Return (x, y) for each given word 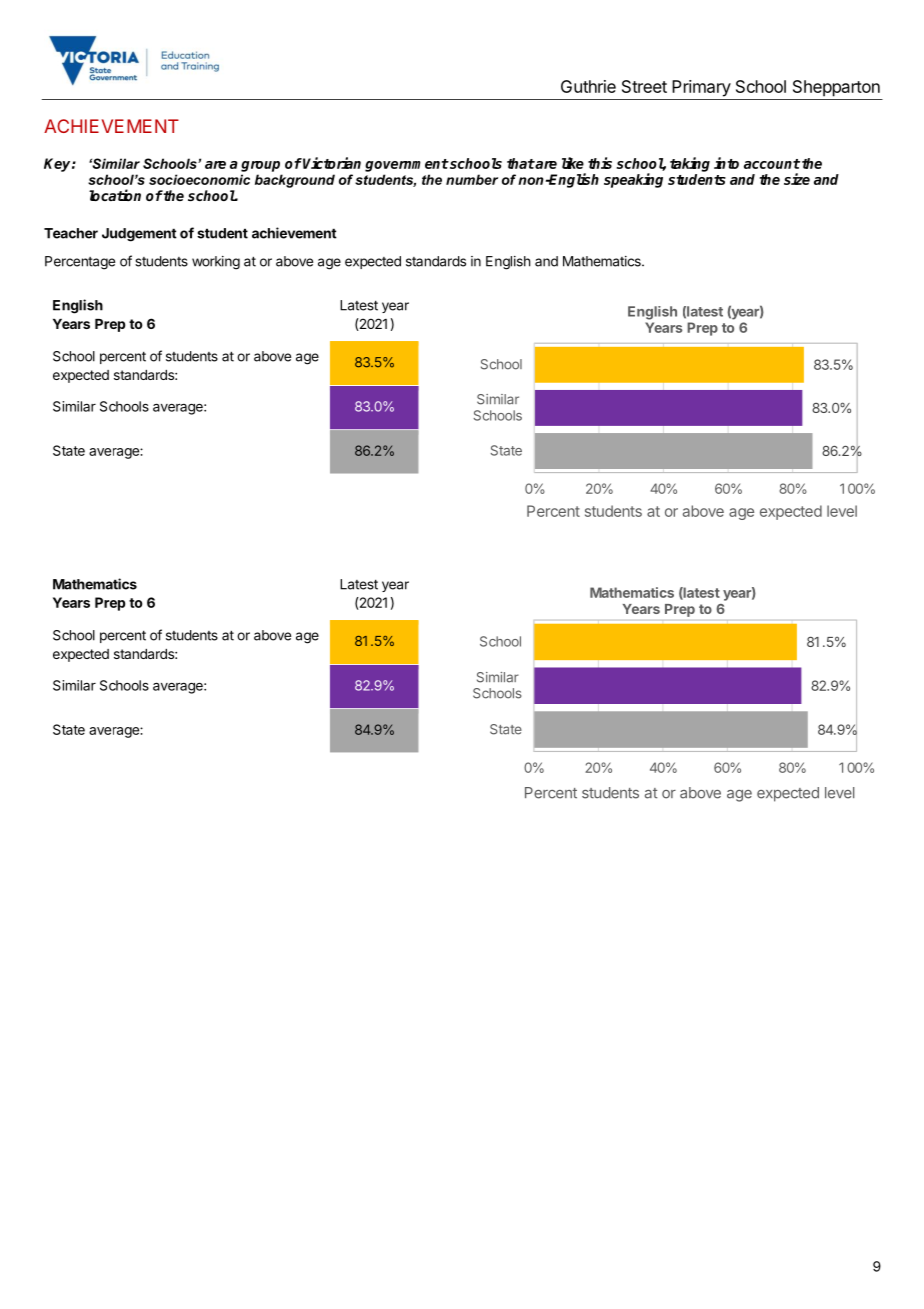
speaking (633, 180)
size (797, 179)
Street (644, 86)
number (472, 179)
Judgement (139, 235)
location (115, 195)
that (521, 163)
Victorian (332, 163)
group (260, 166)
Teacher (71, 233)
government (407, 165)
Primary (701, 88)
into (726, 163)
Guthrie (588, 86)
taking (690, 164)
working (216, 263)
